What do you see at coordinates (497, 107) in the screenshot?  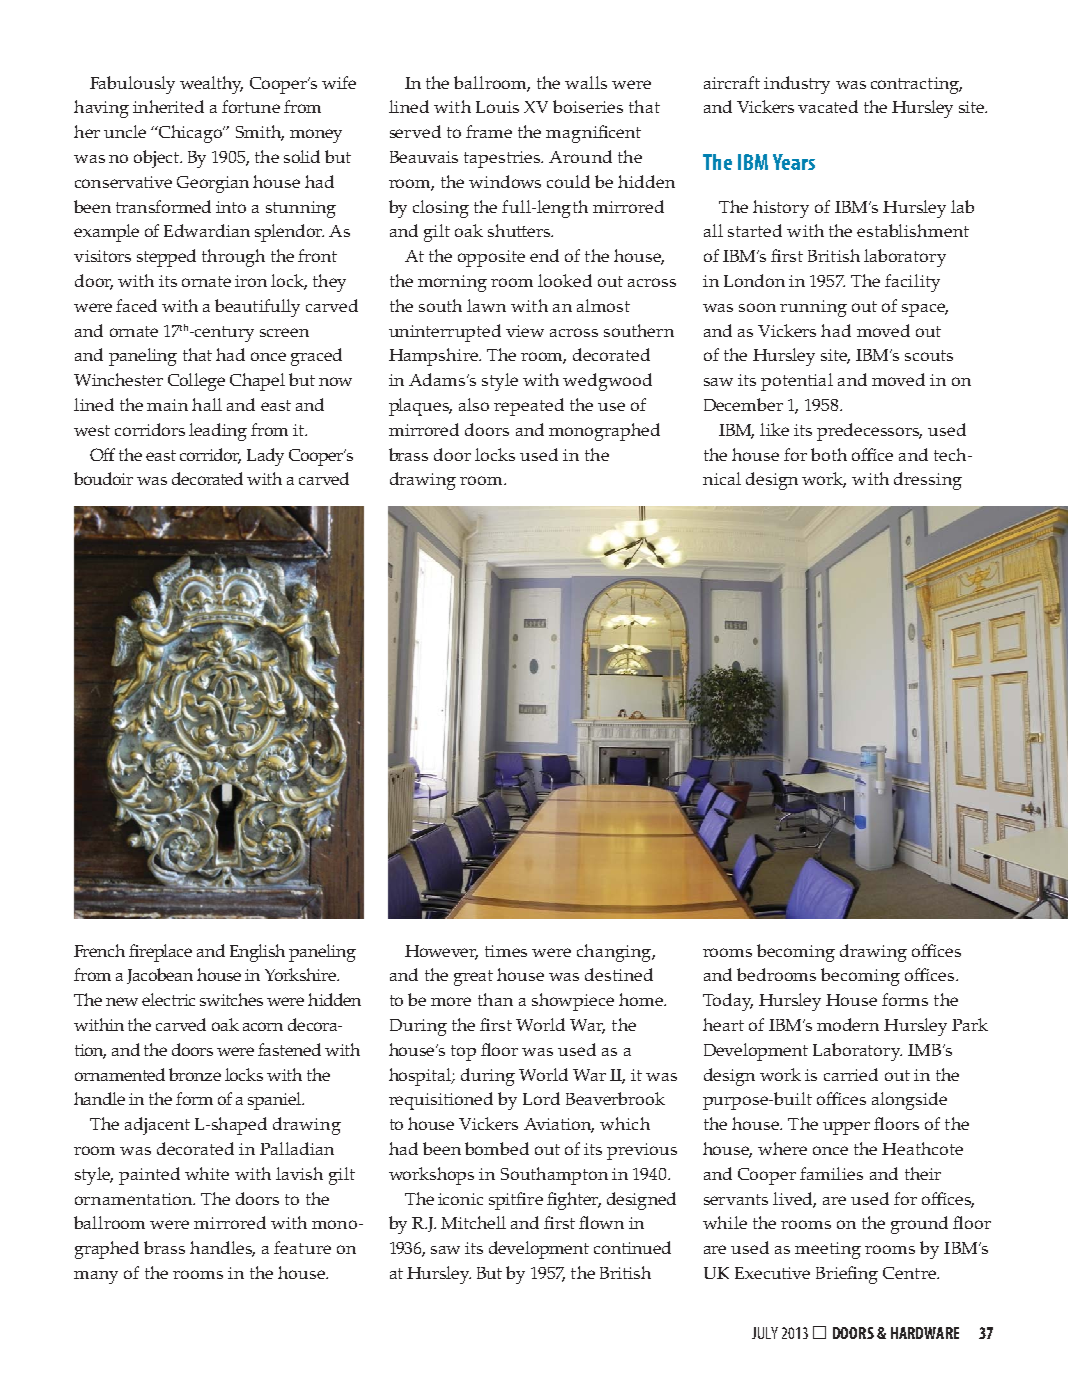 I see `Louis` at bounding box center [497, 107].
